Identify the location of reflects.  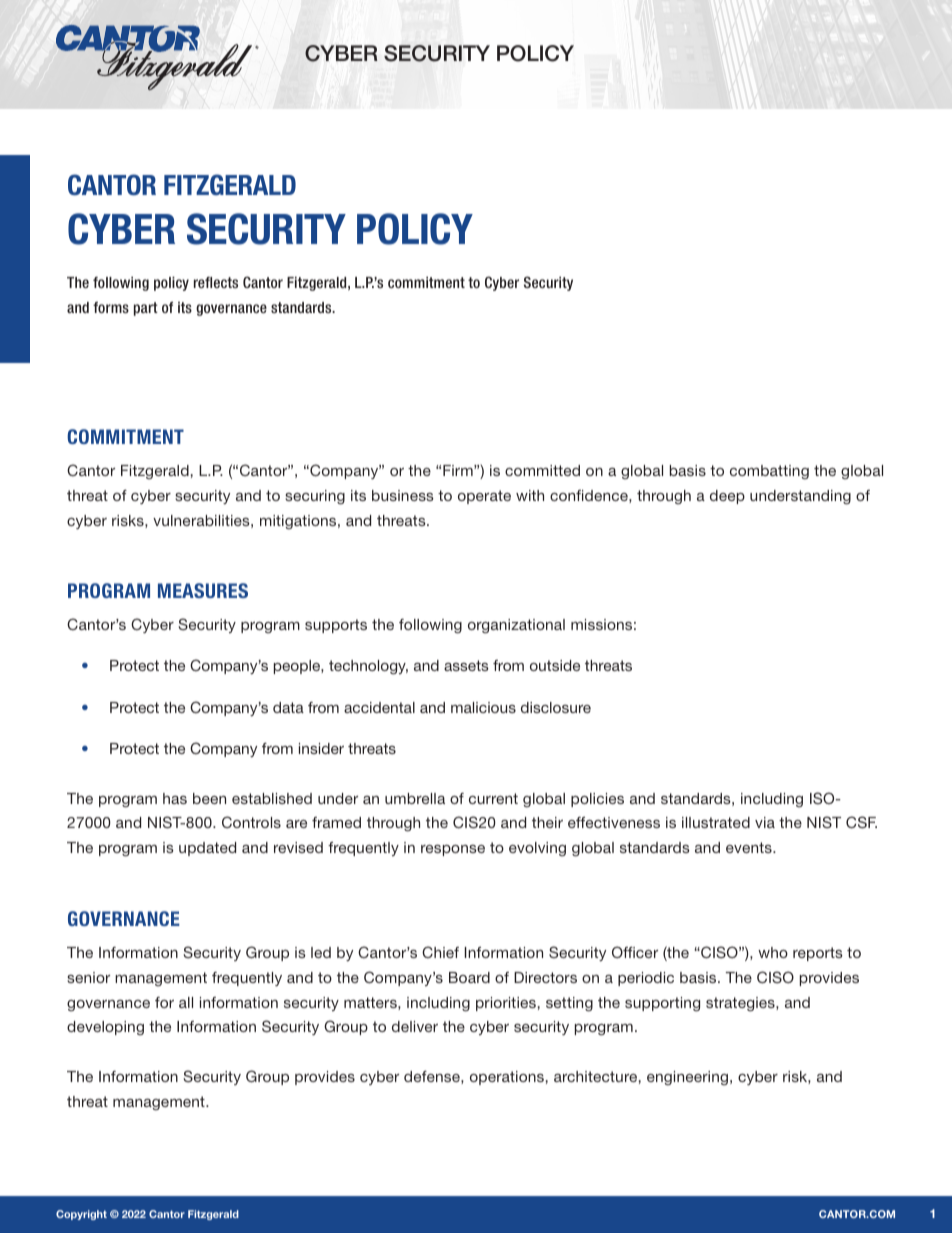
(216, 282).
